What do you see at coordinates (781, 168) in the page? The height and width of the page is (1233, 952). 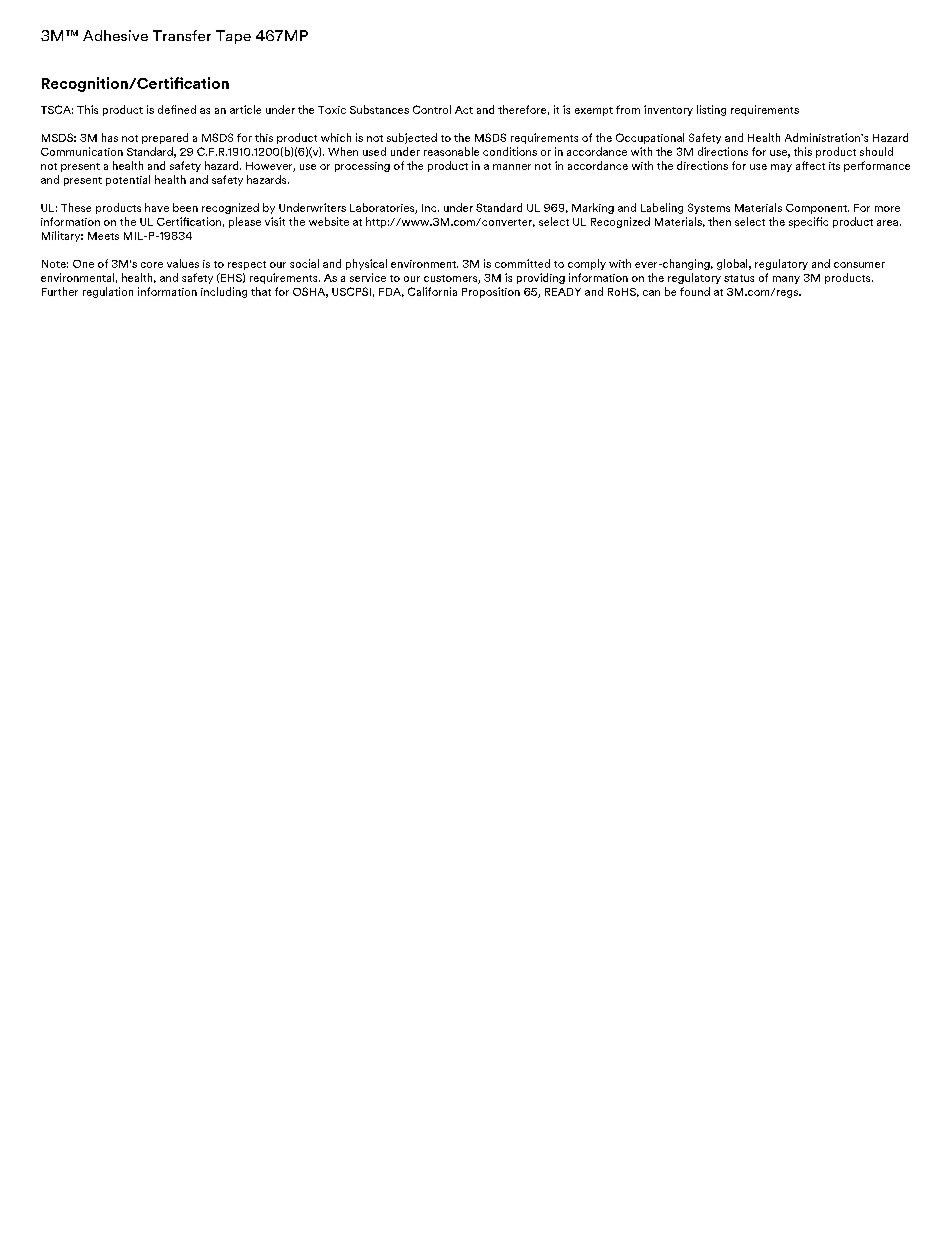 I see `may` at bounding box center [781, 168].
